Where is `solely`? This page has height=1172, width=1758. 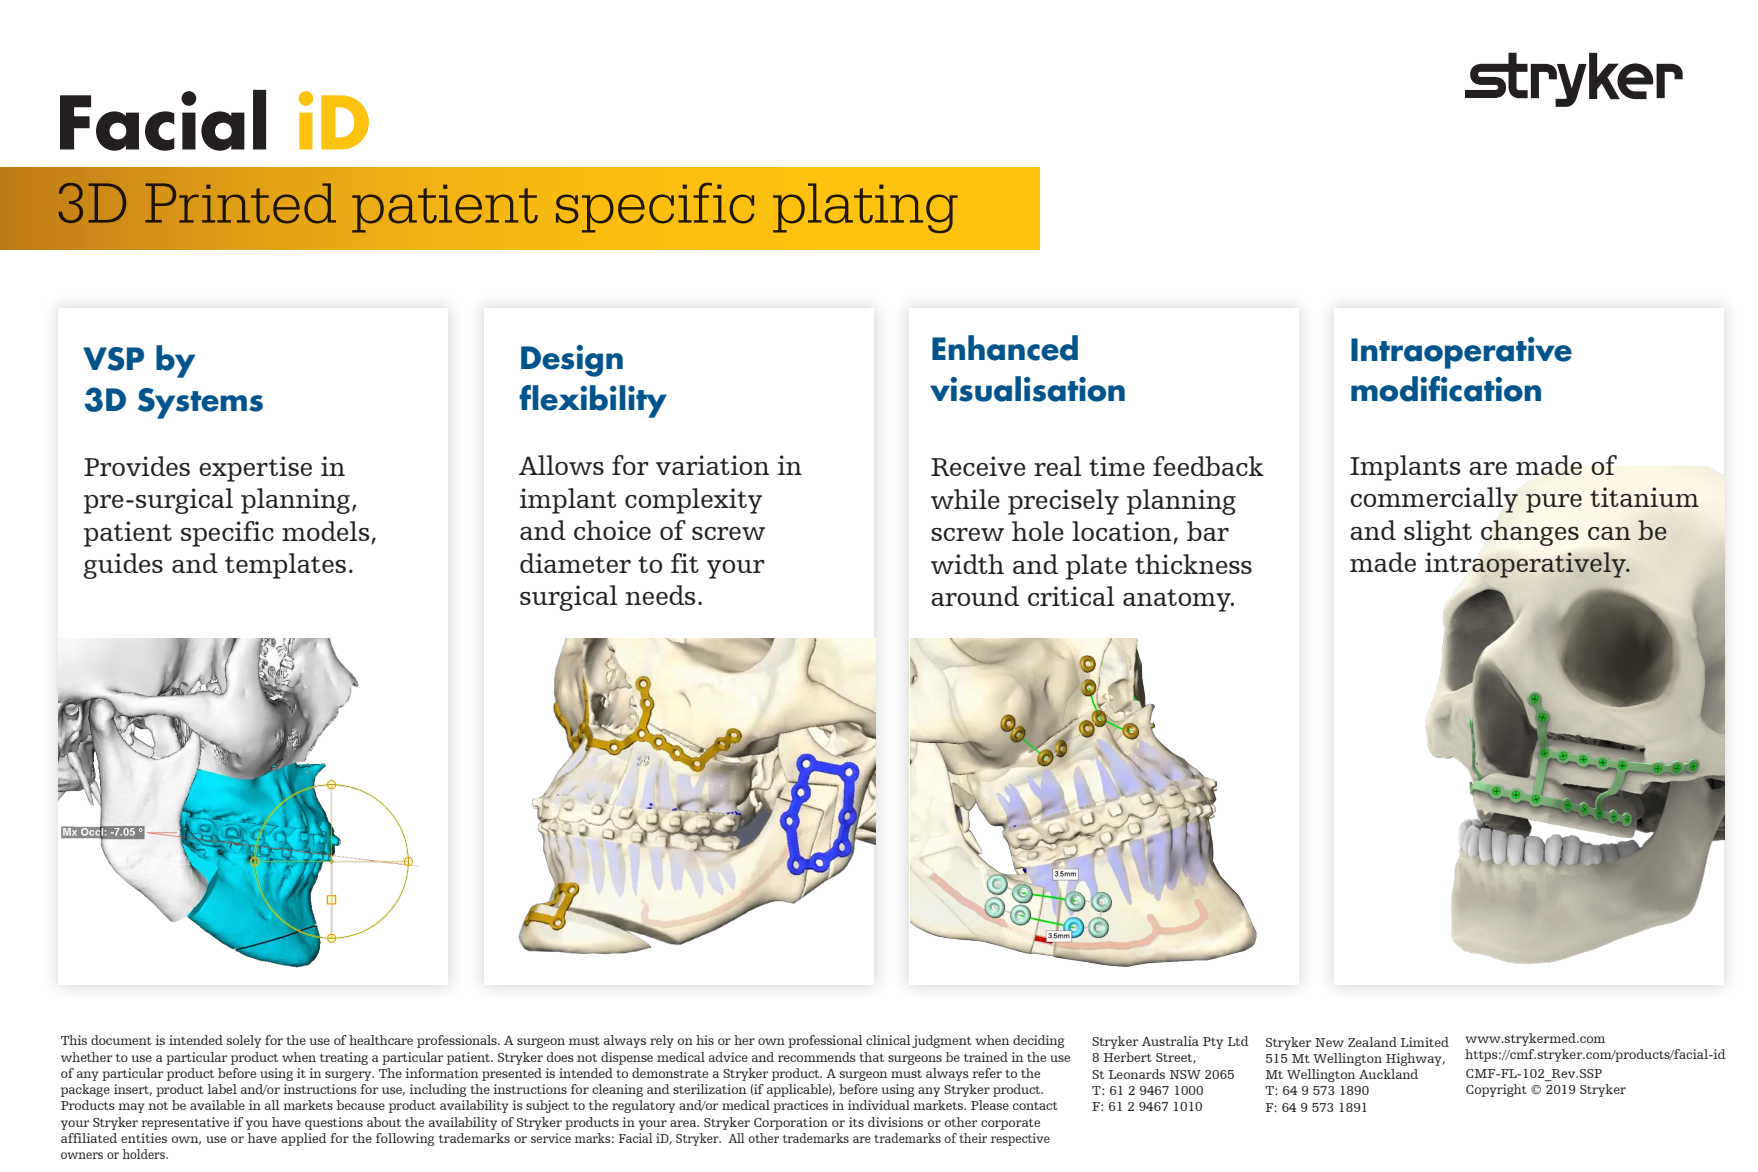 solely is located at coordinates (244, 1041).
